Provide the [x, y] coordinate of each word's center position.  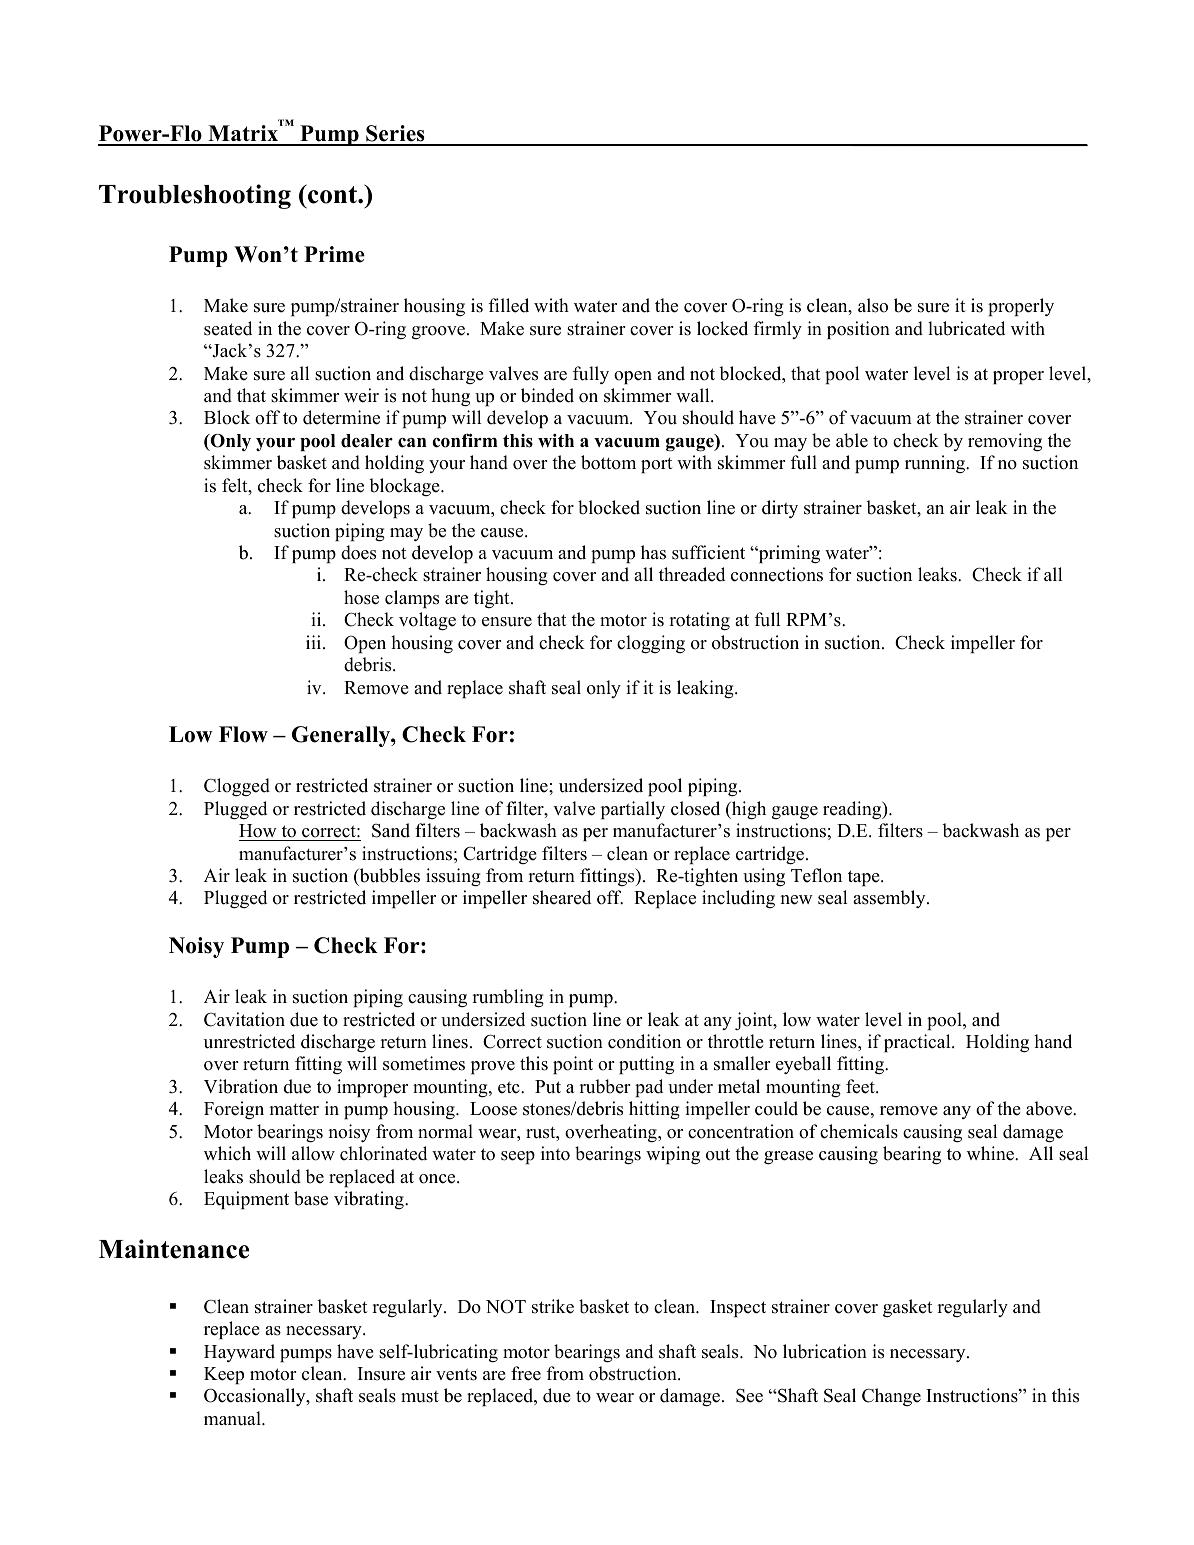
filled [509, 305]
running [936, 464]
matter [294, 1109]
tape [865, 878]
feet [861, 1086]
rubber [604, 1086]
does [358, 552]
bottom [608, 462]
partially [633, 810]
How [258, 831]
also [873, 305]
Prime [334, 254]
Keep [224, 1375]
